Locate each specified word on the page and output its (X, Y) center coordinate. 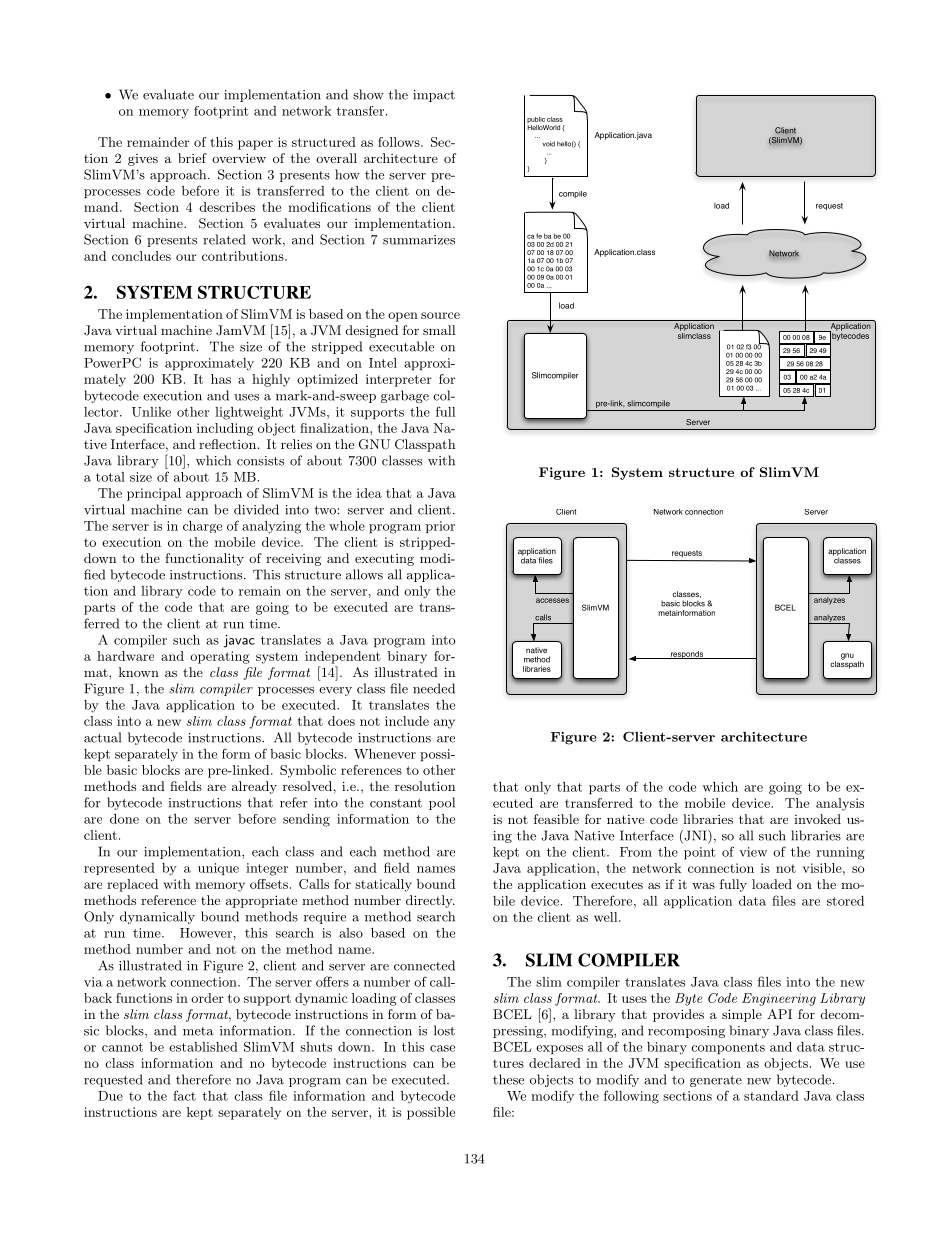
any (444, 724)
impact (434, 96)
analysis (840, 804)
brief (192, 158)
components (728, 1048)
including (225, 429)
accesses (552, 600)
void (549, 144)
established (203, 1047)
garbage (405, 396)
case (442, 1048)
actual (102, 737)
